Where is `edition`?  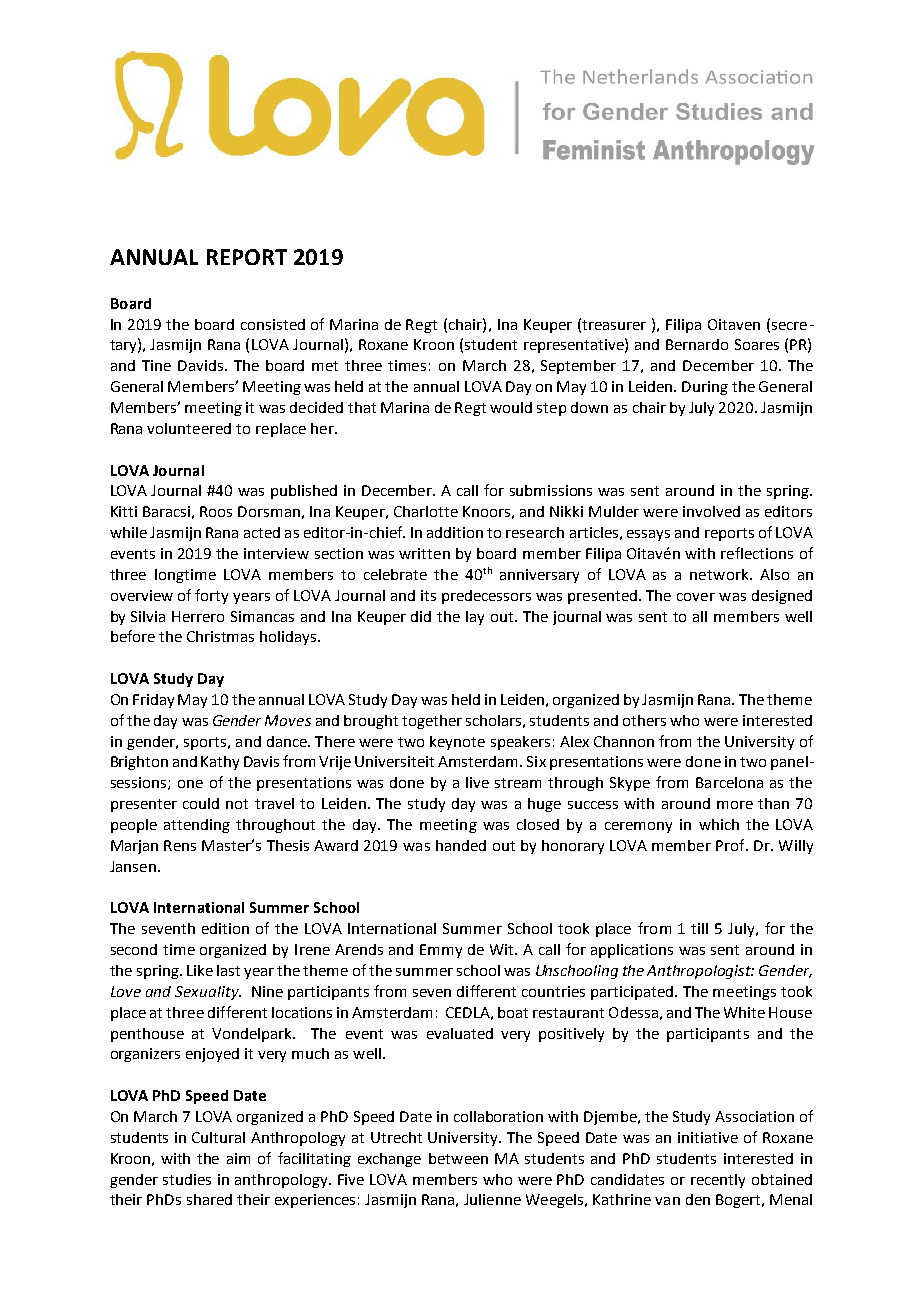
edition is located at coordinates (225, 928).
